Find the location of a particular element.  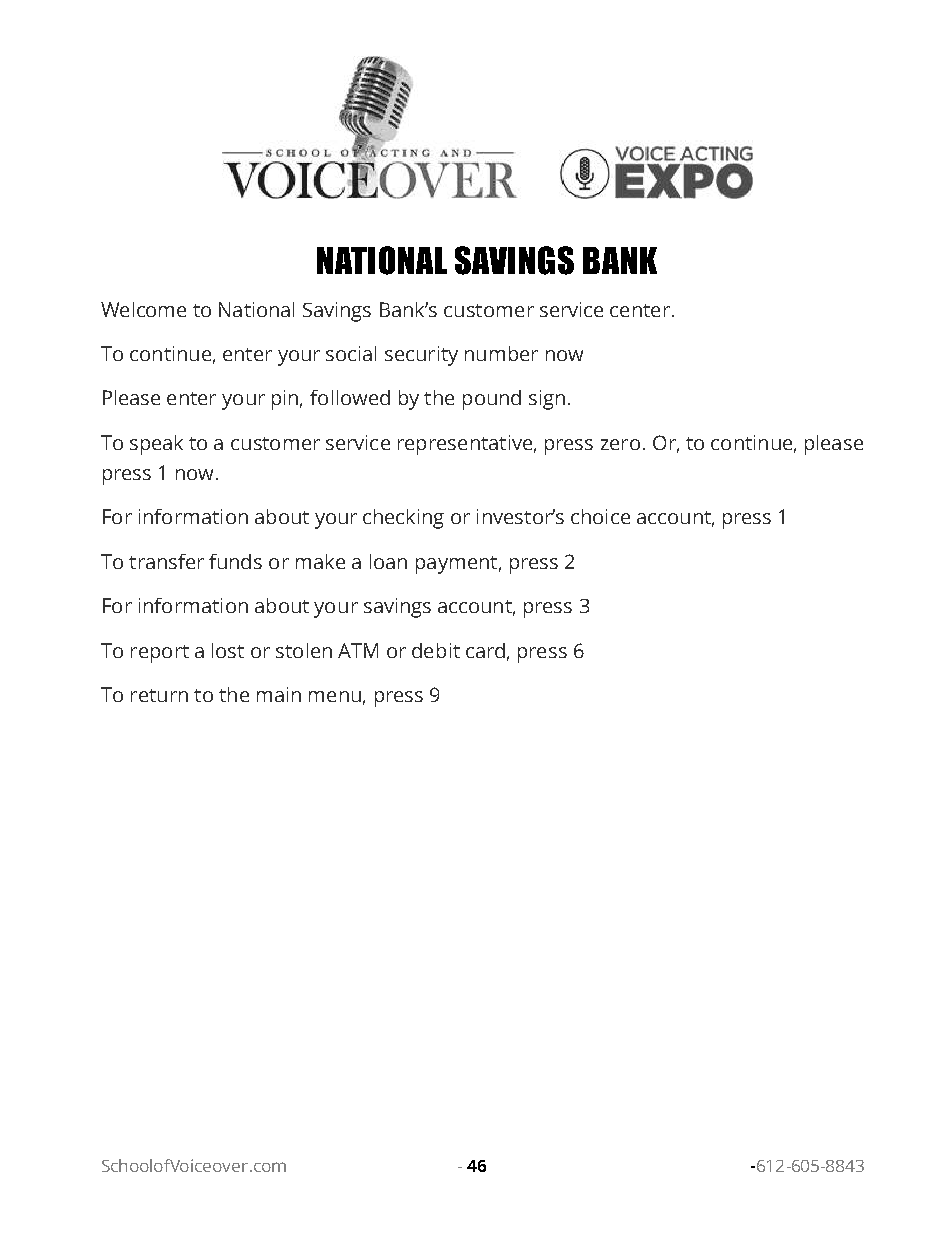

followed is located at coordinates (350, 397).
